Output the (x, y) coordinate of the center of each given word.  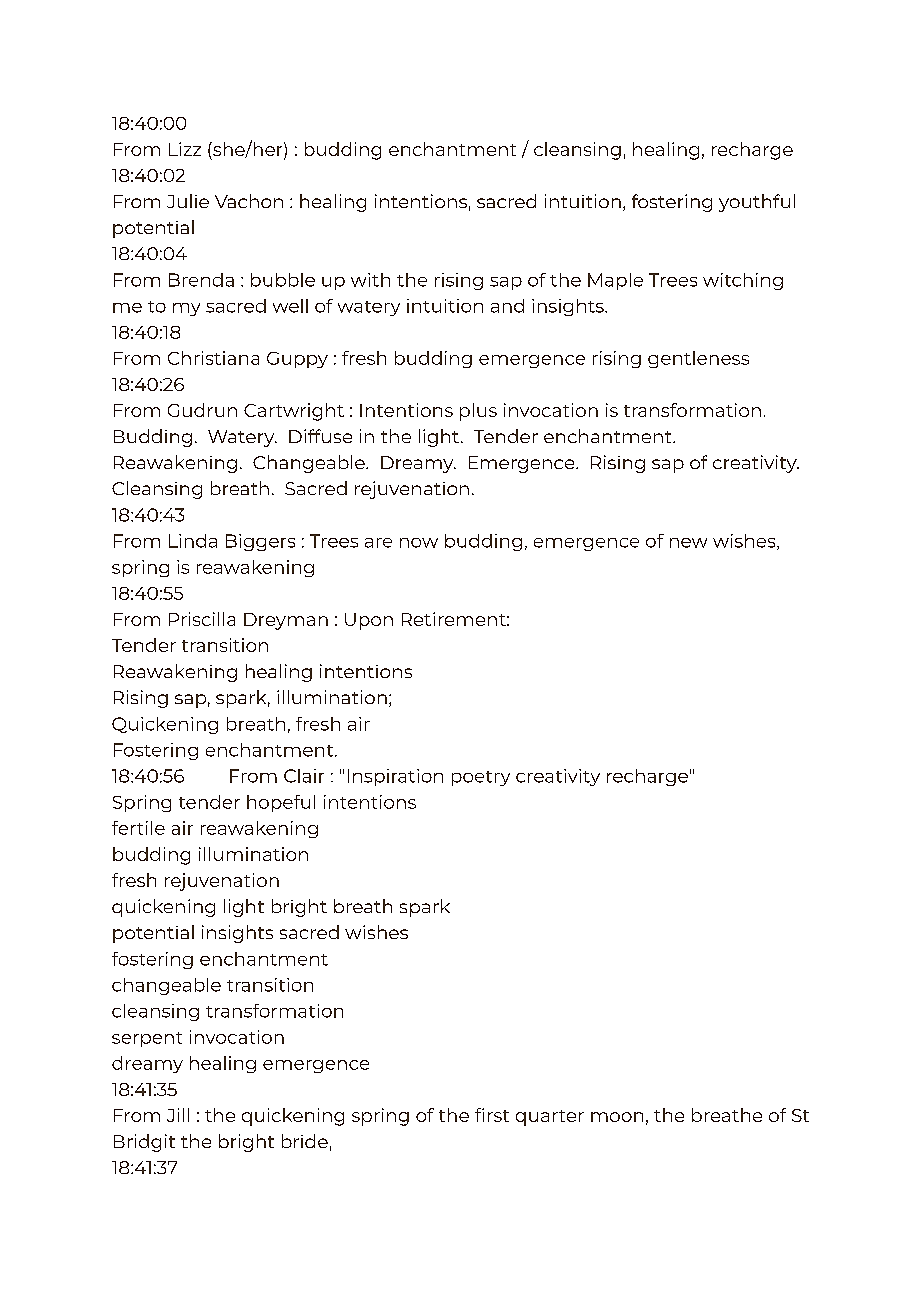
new (688, 543)
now (419, 543)
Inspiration (395, 777)
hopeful (281, 803)
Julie (188, 201)
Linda (193, 541)
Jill (178, 1115)
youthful (757, 203)
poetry (481, 778)
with (370, 280)
